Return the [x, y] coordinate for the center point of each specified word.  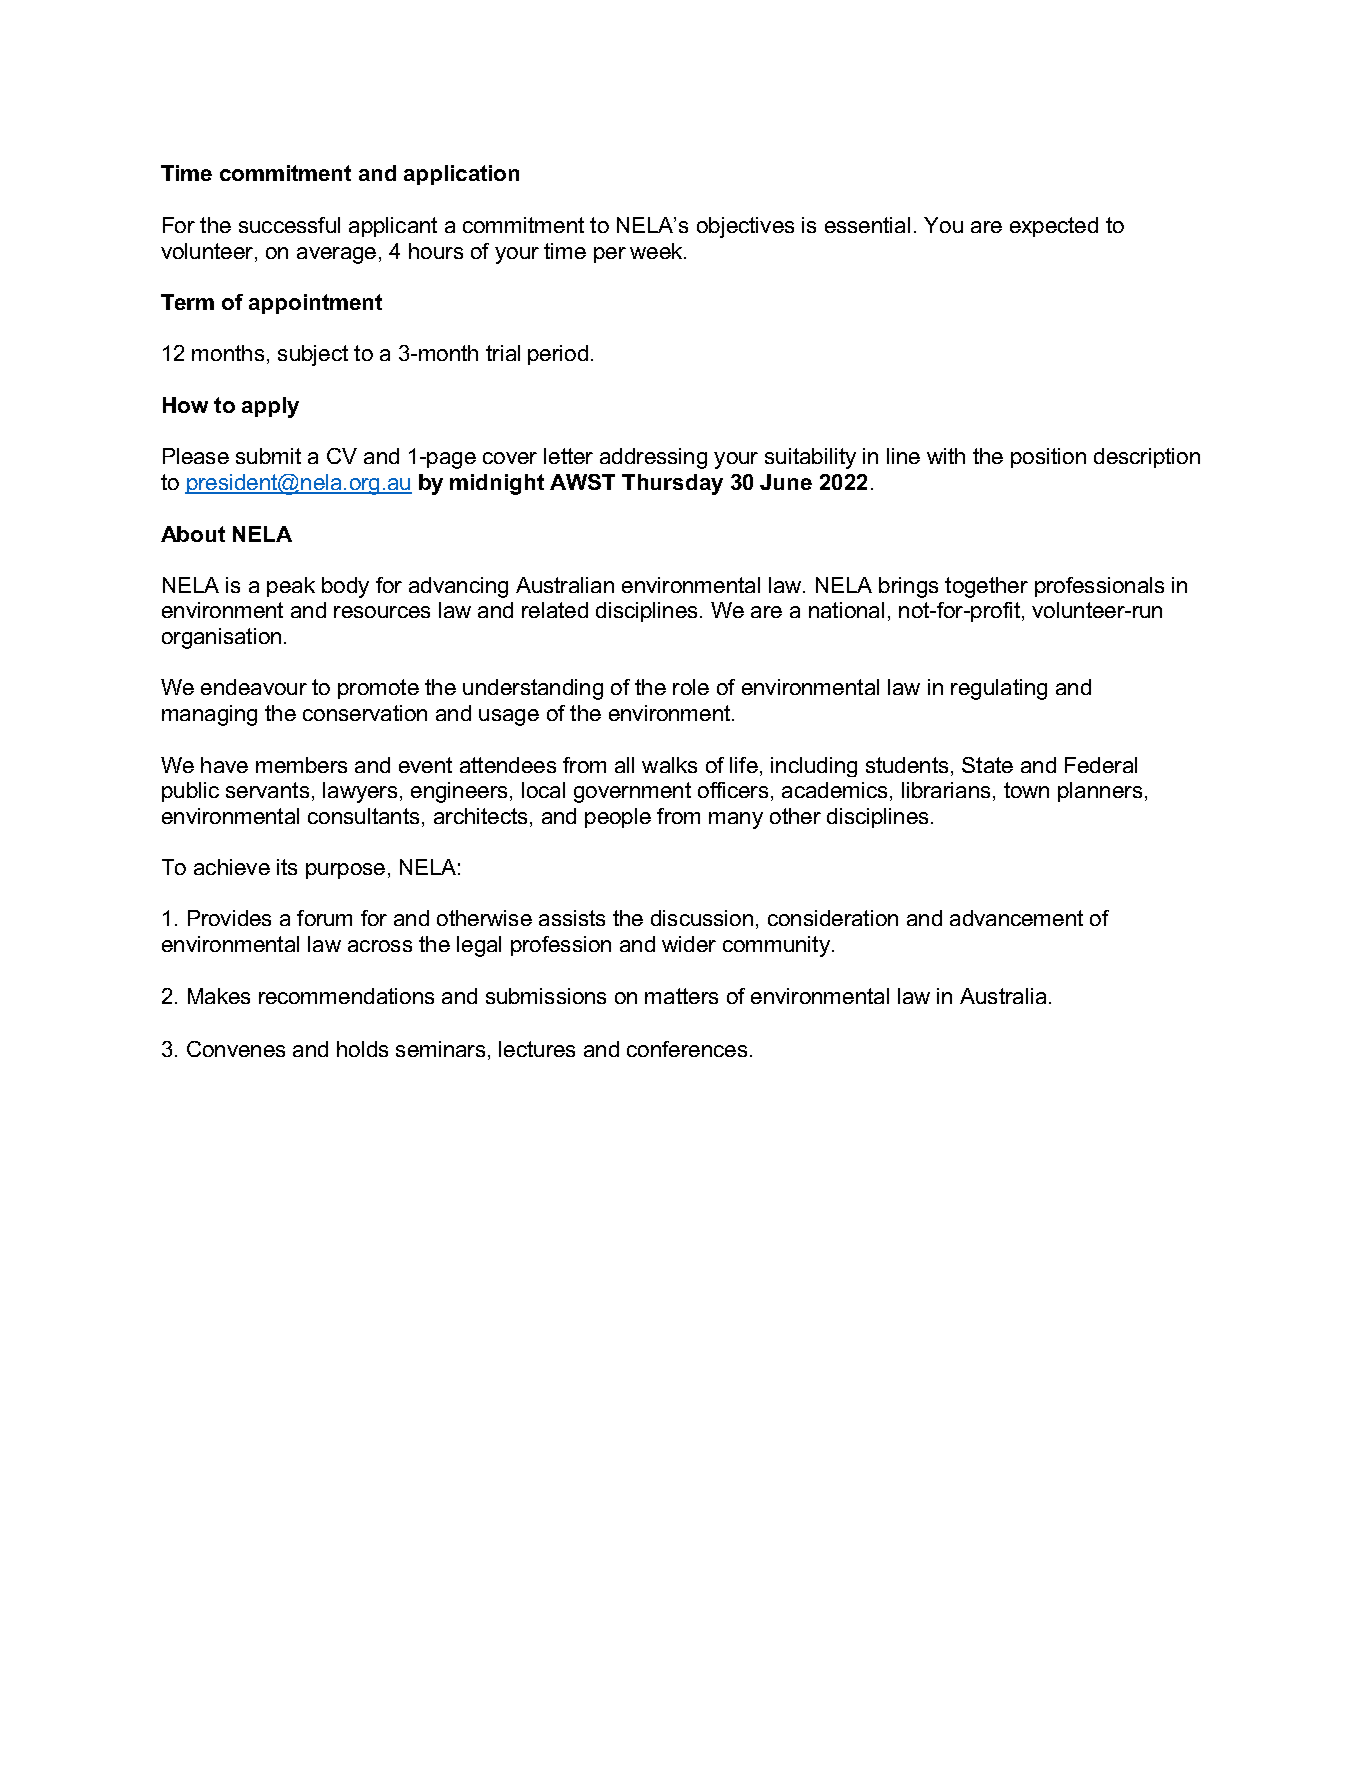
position [1048, 458]
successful [289, 225]
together [986, 587]
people [618, 818]
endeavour [254, 687]
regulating [999, 689]
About [193, 534]
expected [1054, 227]
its [287, 867]
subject [313, 355]
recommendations [346, 996]
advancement [1016, 918]
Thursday [672, 484]
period [558, 355]
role [691, 687]
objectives [745, 227]
